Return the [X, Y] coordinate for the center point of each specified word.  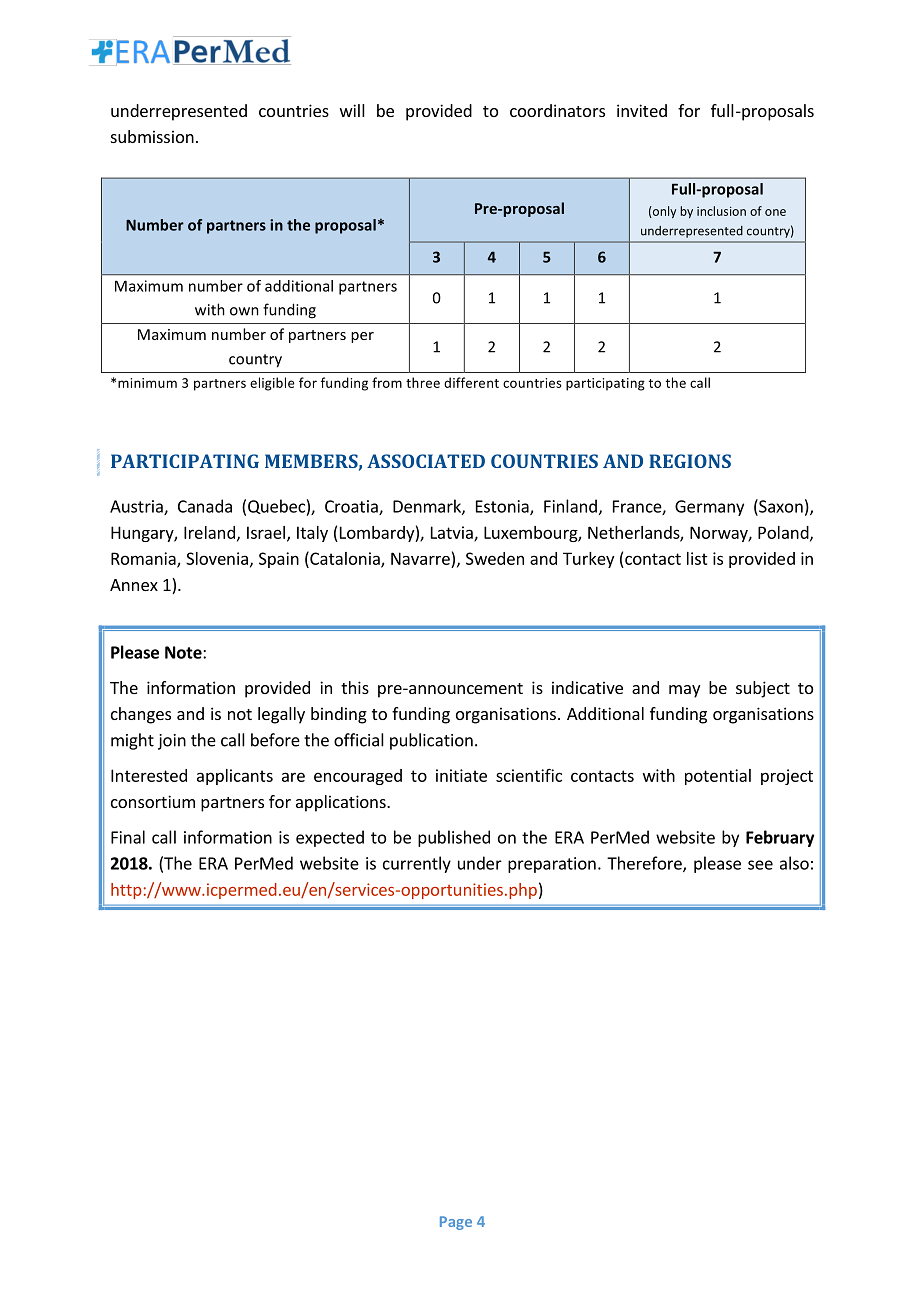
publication [431, 741]
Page [456, 1223]
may [684, 691]
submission [152, 136]
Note [184, 652]
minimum [147, 383]
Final [128, 837]
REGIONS [690, 461]
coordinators [557, 110]
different [471, 382]
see [760, 865]
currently [417, 864]
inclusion [721, 211]
